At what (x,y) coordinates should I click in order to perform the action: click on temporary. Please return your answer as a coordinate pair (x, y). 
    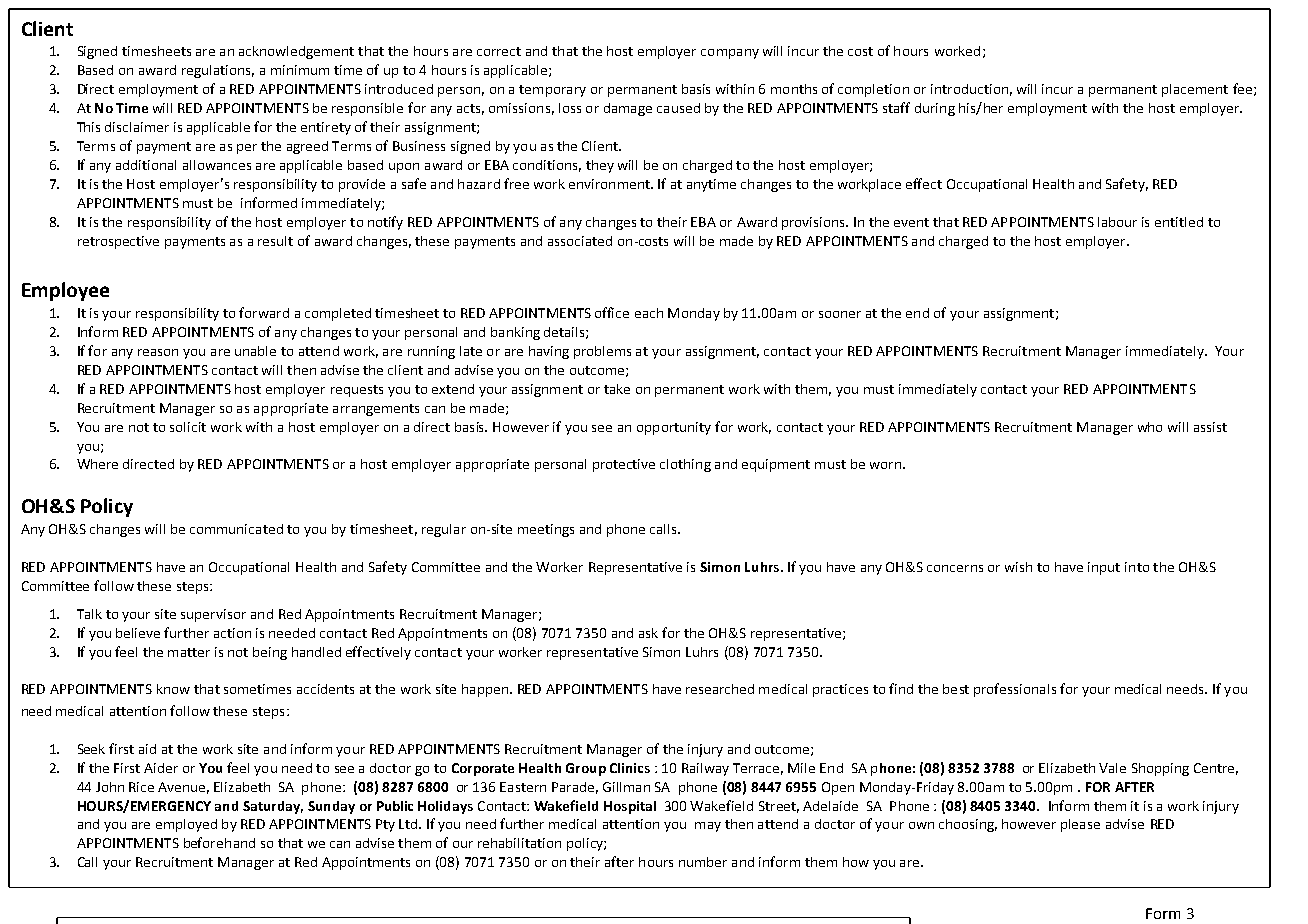
    Looking at the image, I should click on (552, 91).
